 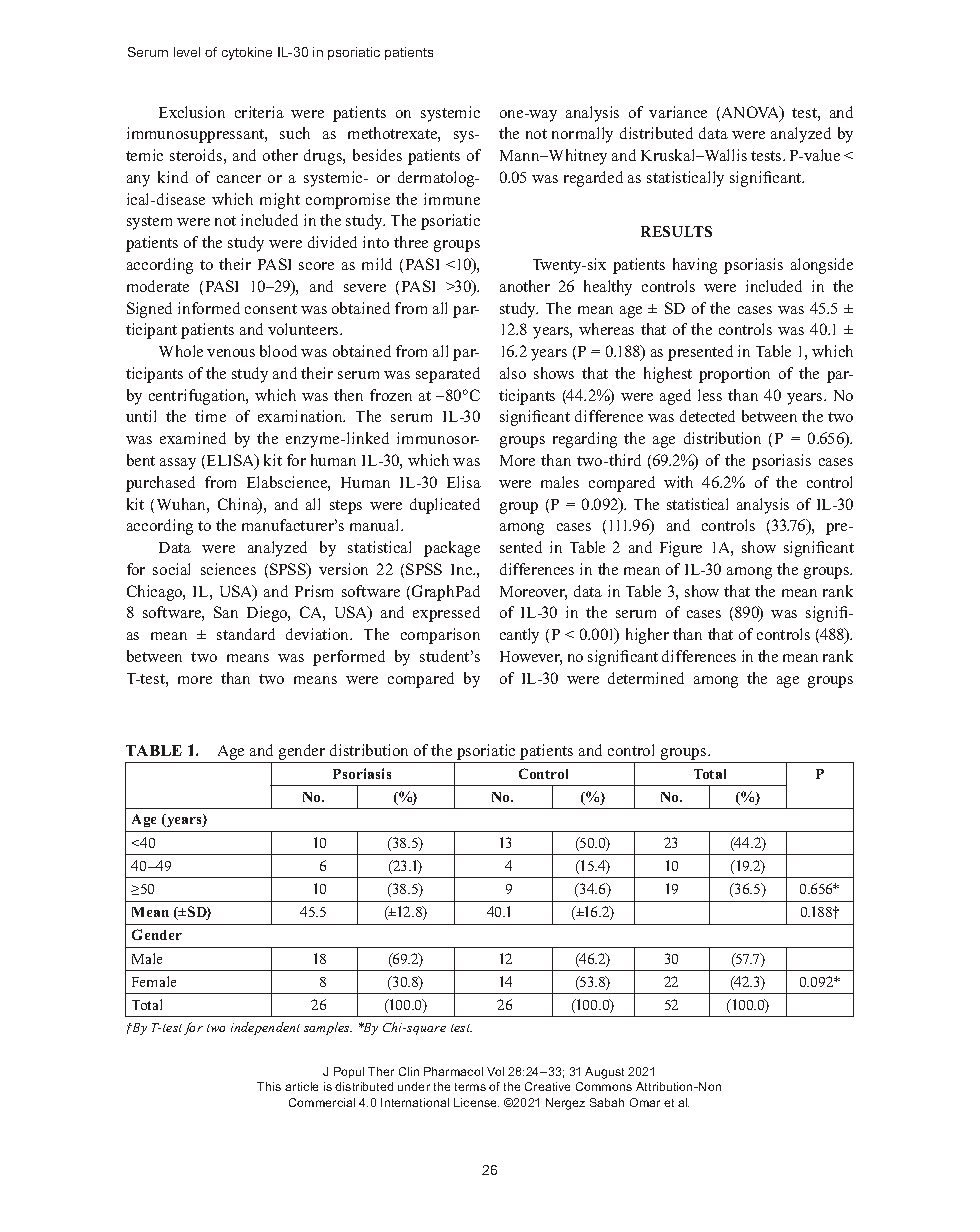 What do you see at coordinates (246, 634) in the page?
I see `standard` at bounding box center [246, 634].
